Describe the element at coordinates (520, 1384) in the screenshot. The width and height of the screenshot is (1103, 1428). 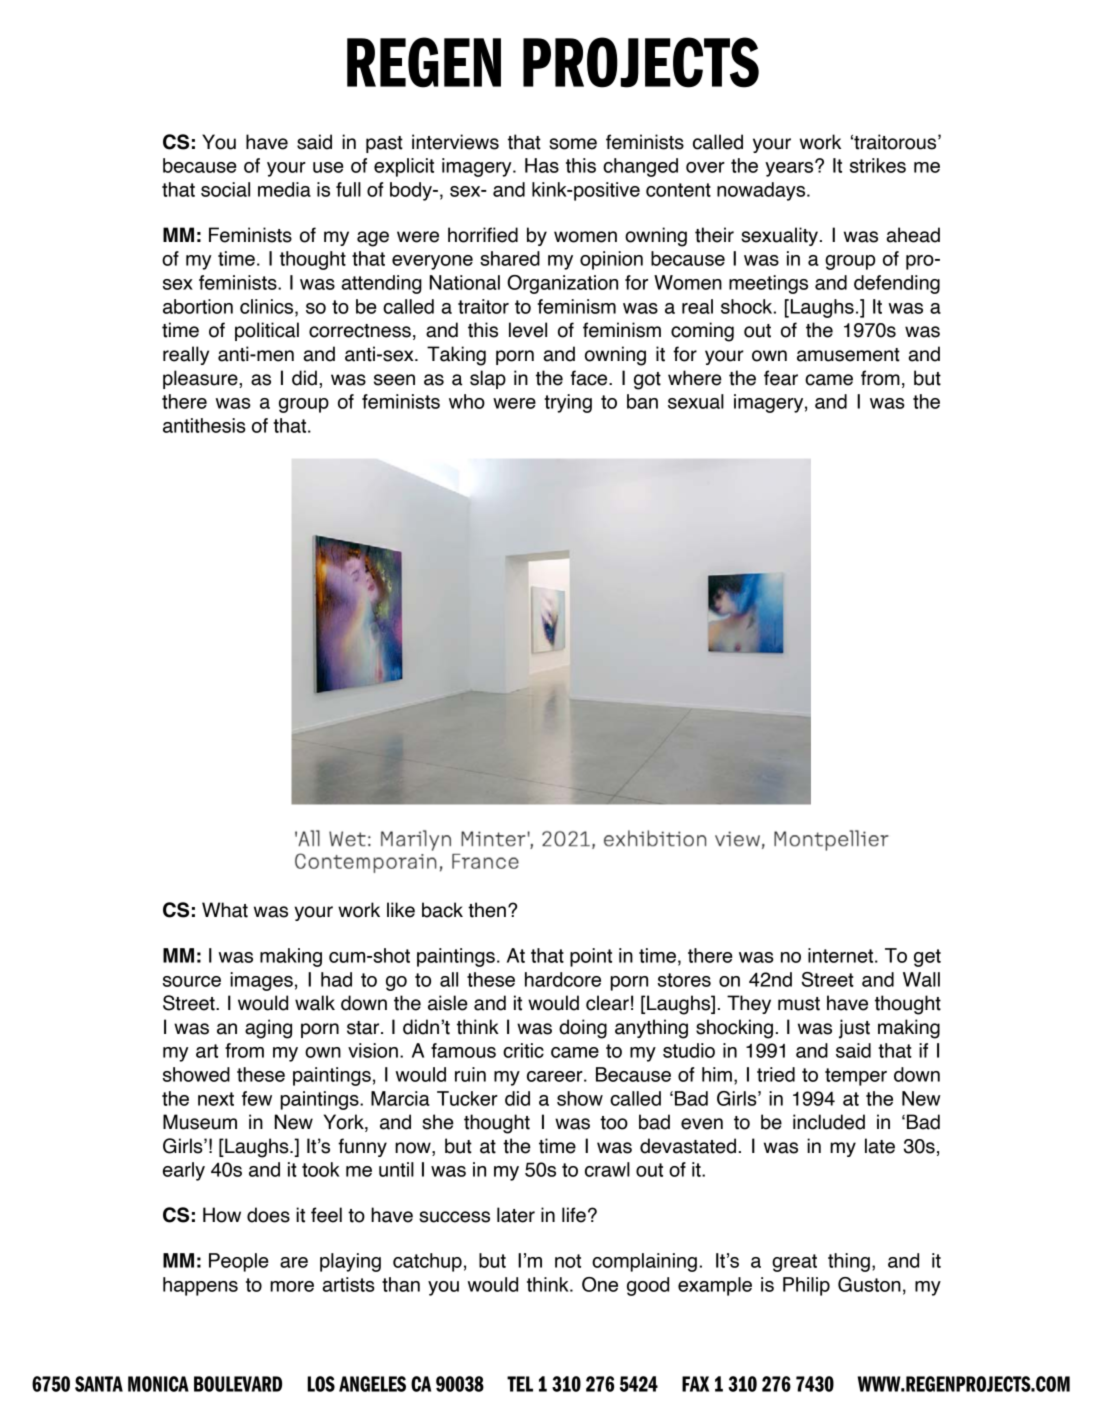
I see `TEL` at that location.
